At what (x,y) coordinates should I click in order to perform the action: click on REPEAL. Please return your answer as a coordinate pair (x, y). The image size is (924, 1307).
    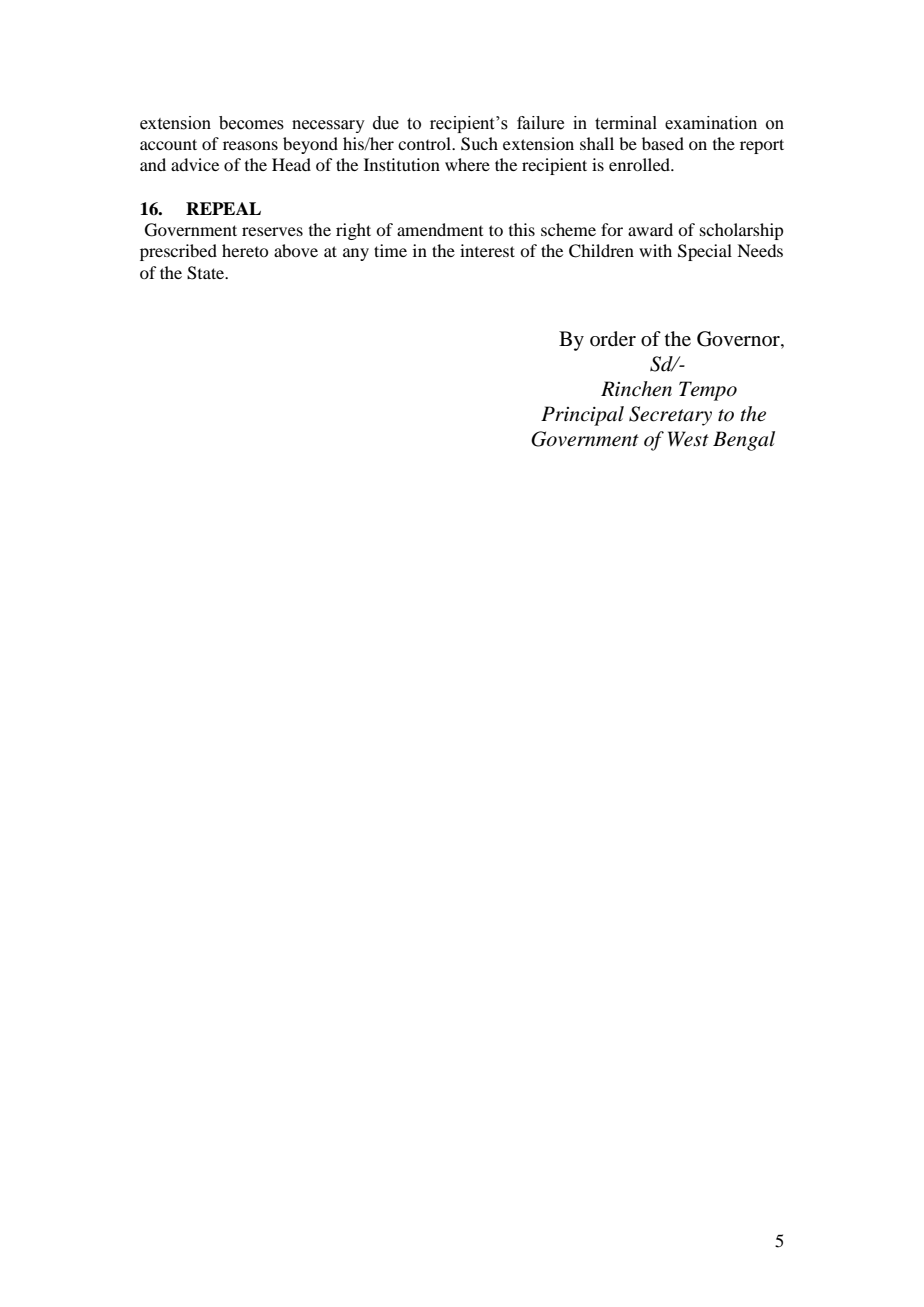
    Looking at the image, I should click on (223, 208).
